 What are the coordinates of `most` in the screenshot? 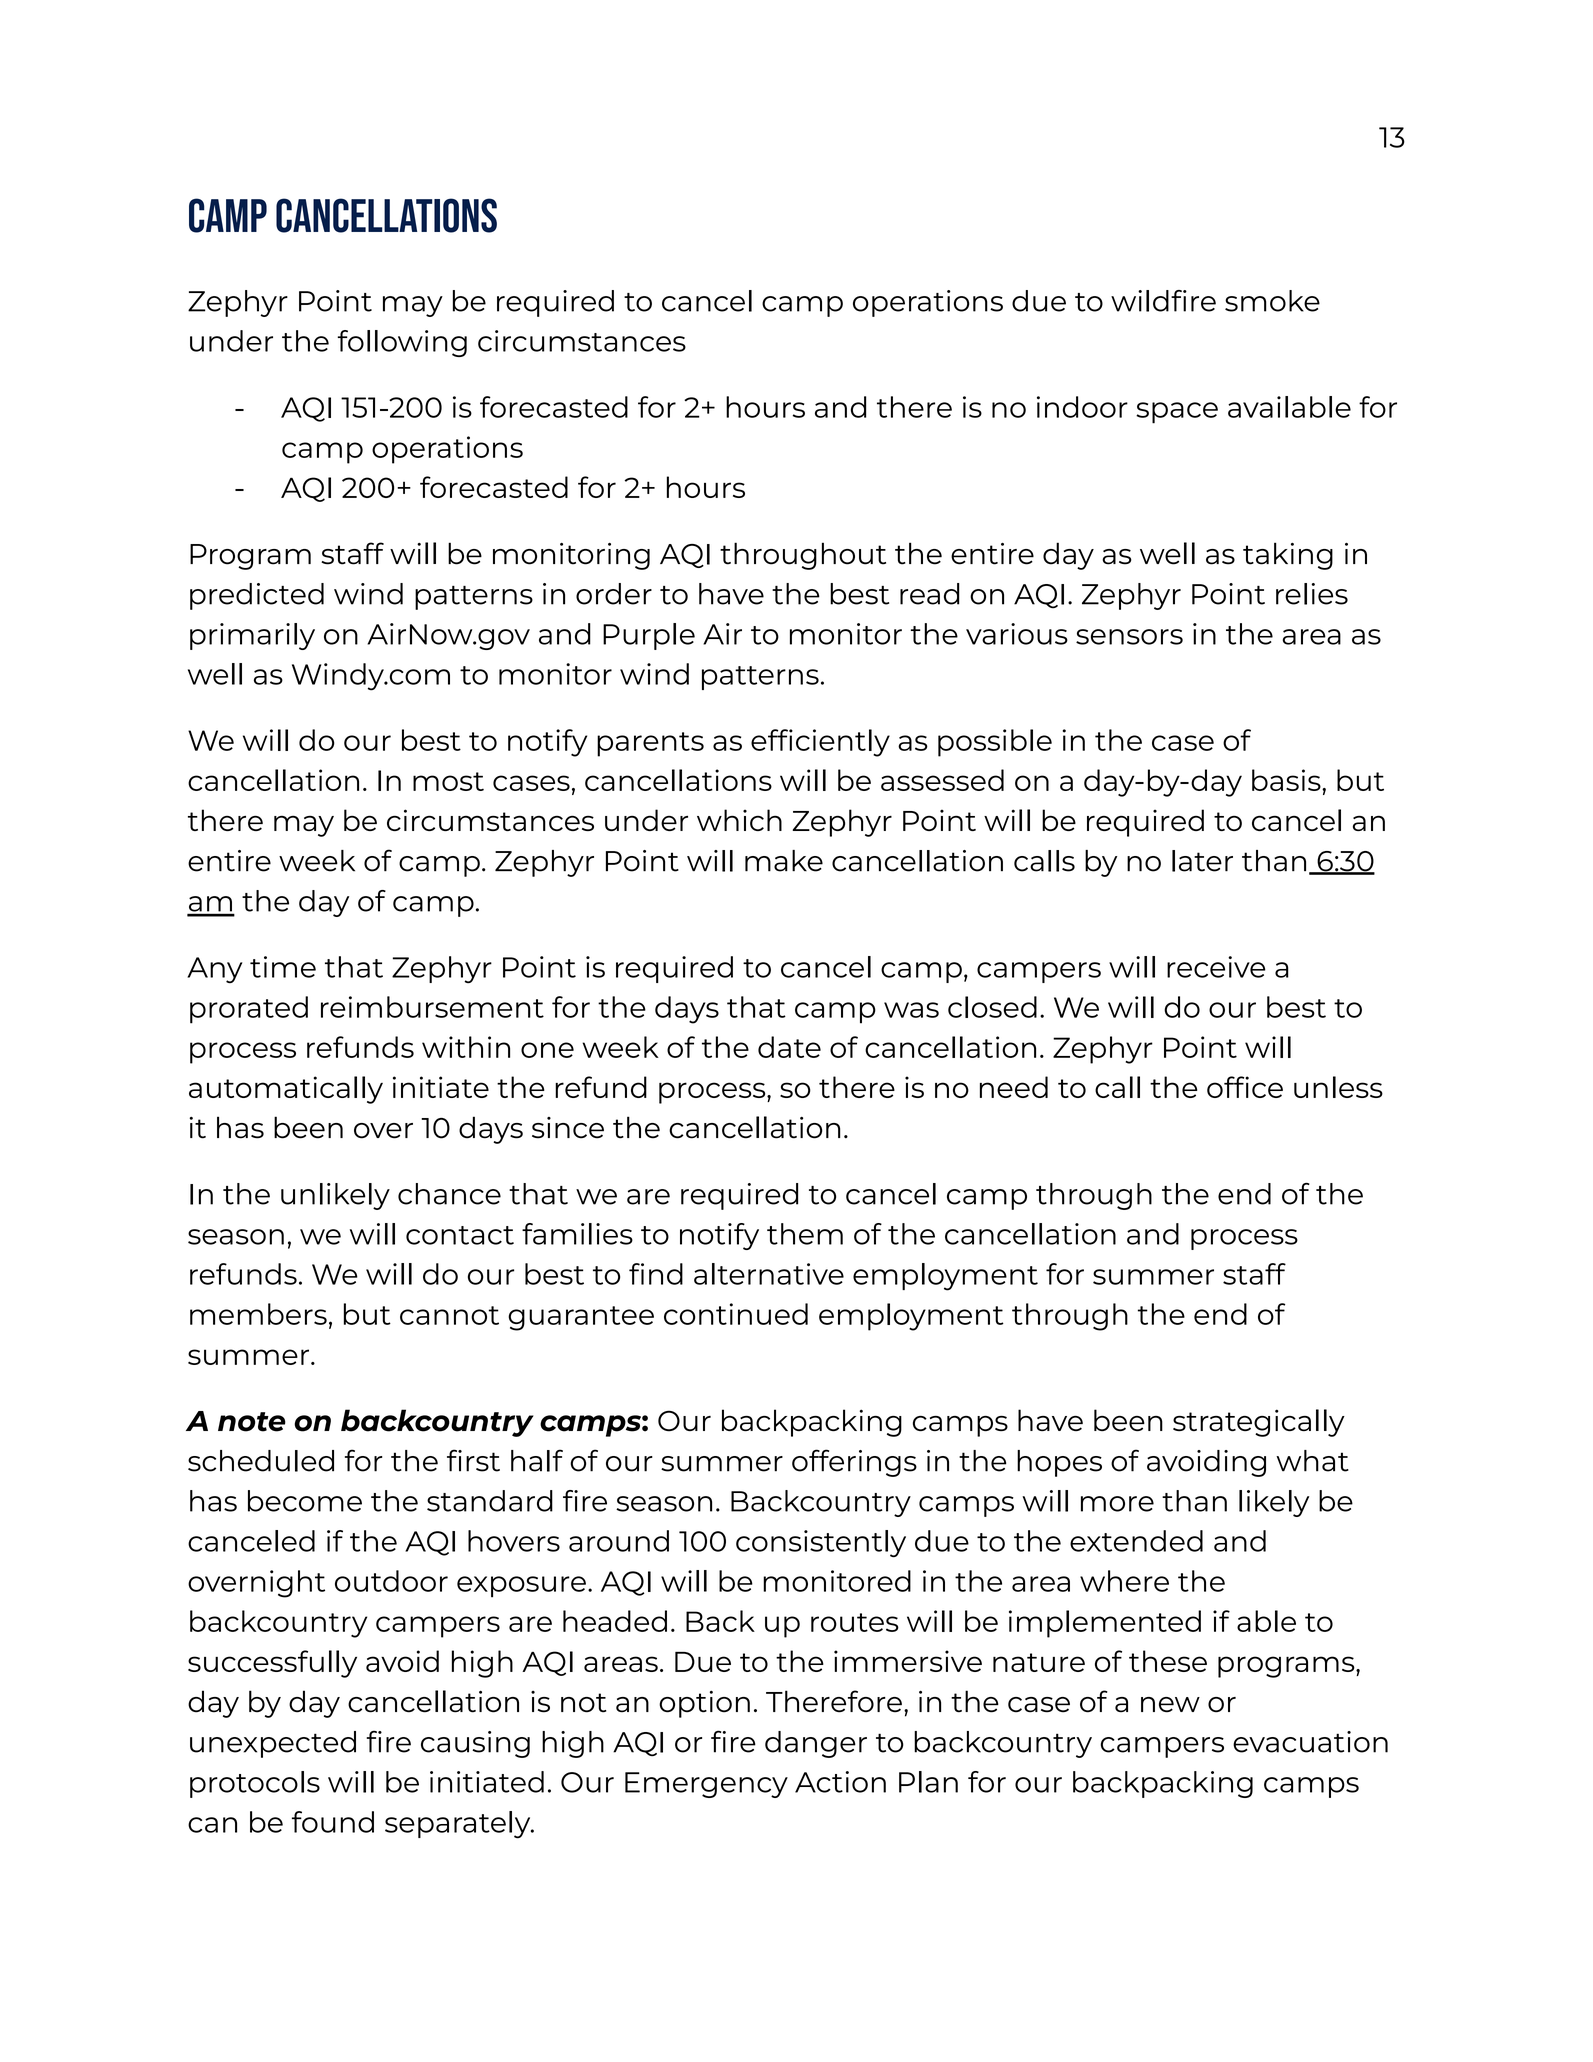 It's located at (448, 781).
